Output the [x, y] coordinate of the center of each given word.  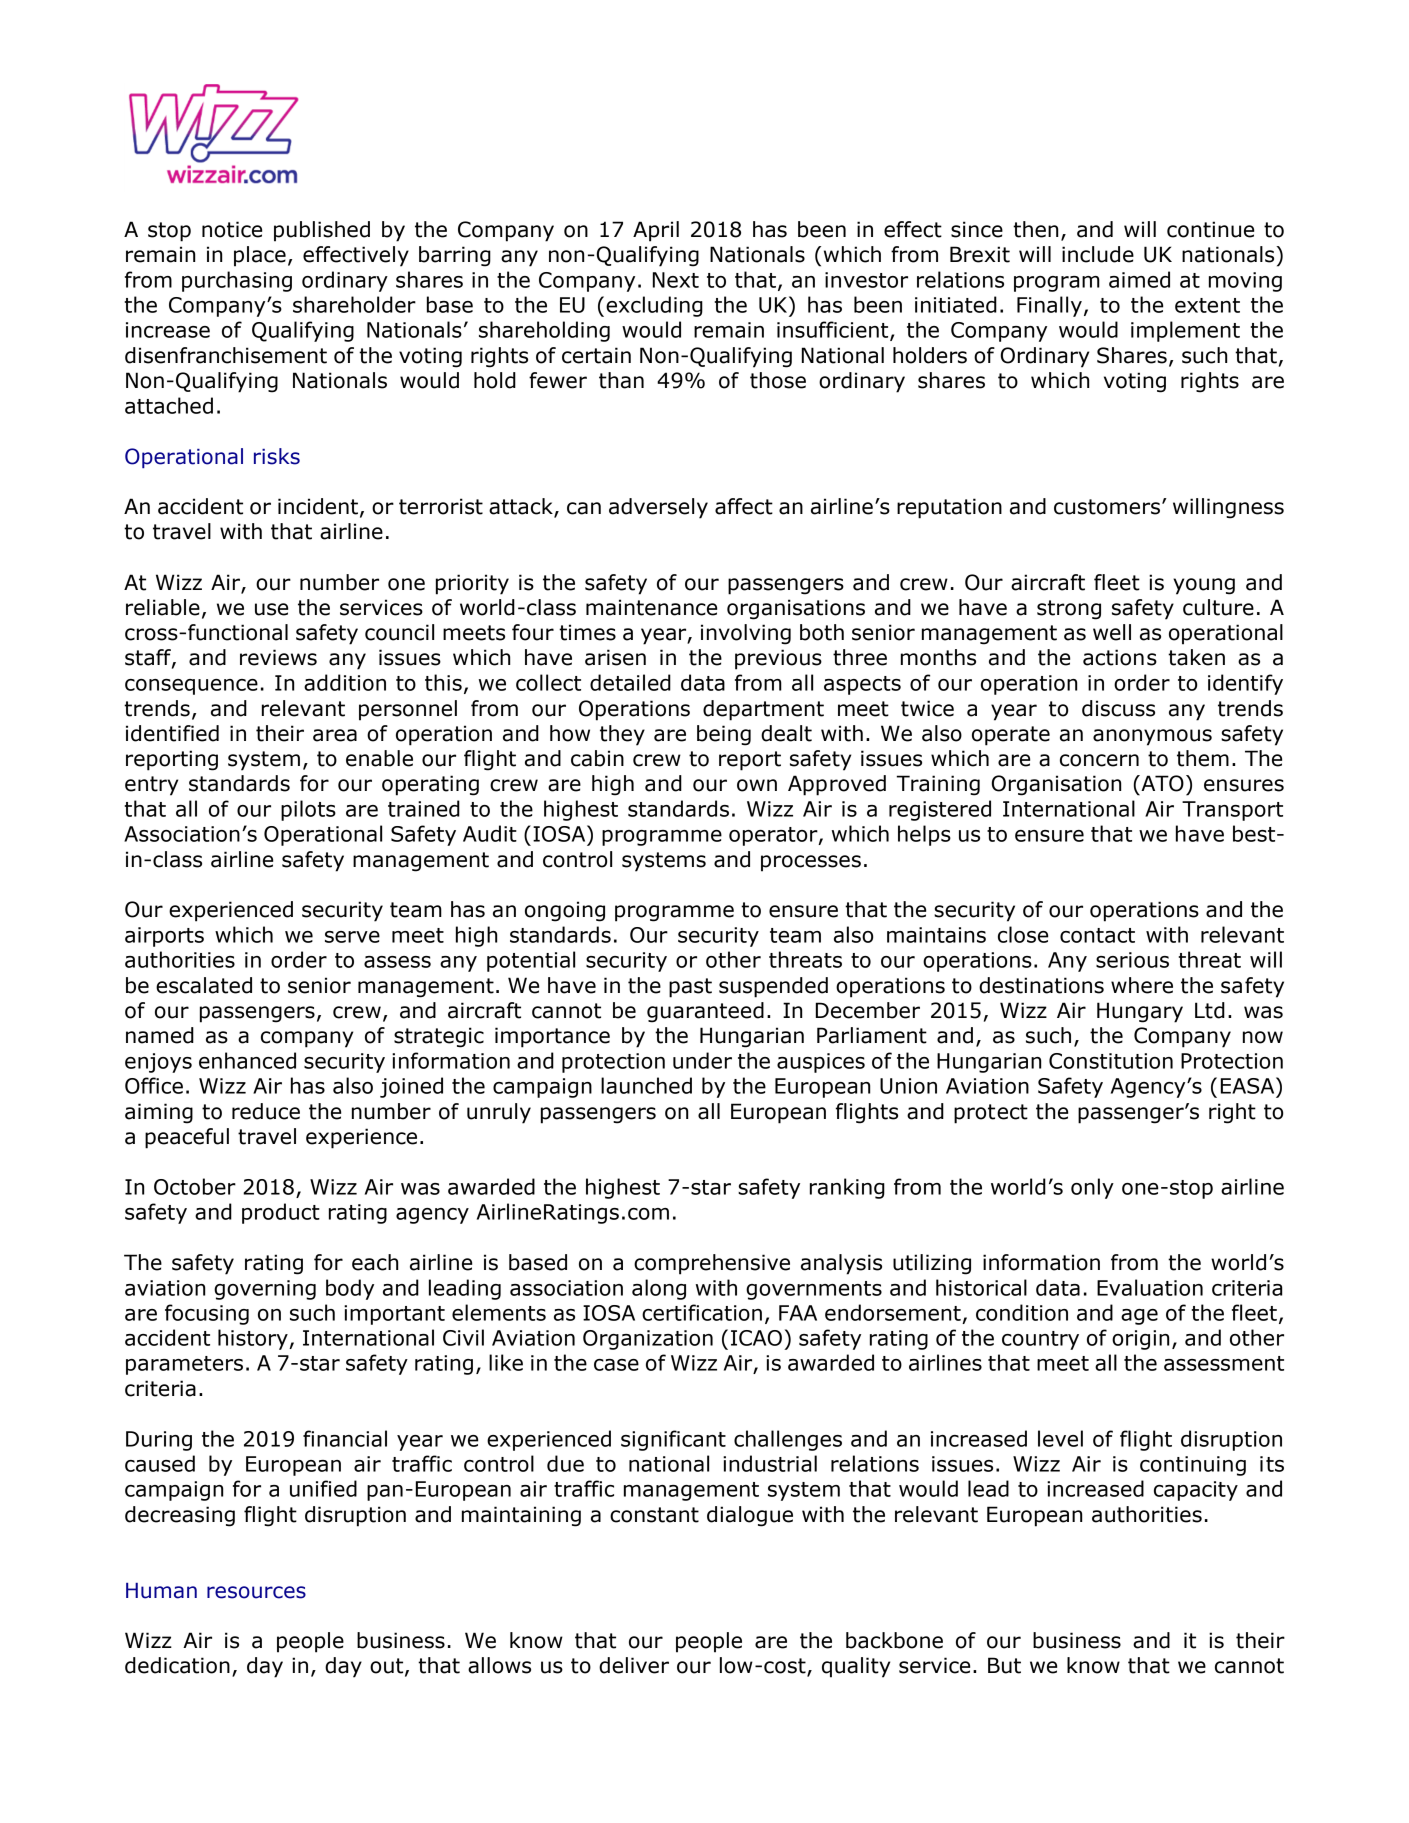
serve [352, 937]
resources [256, 1592]
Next [676, 280]
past [690, 988]
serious [1132, 960]
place [260, 256]
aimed [1139, 279]
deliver [634, 1665]
